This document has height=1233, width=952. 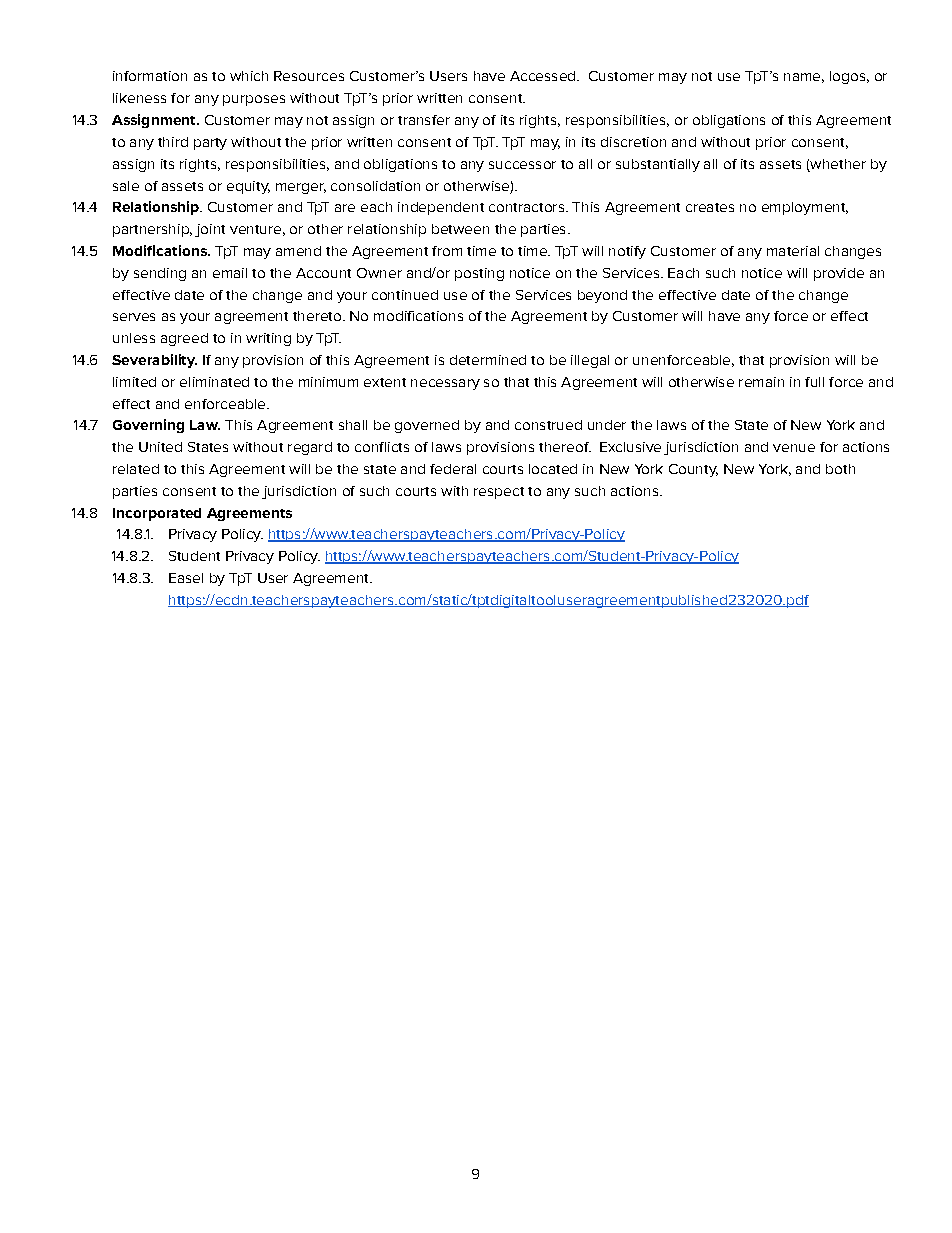 What do you see at coordinates (157, 514) in the document?
I see `Incorporated` at bounding box center [157, 514].
